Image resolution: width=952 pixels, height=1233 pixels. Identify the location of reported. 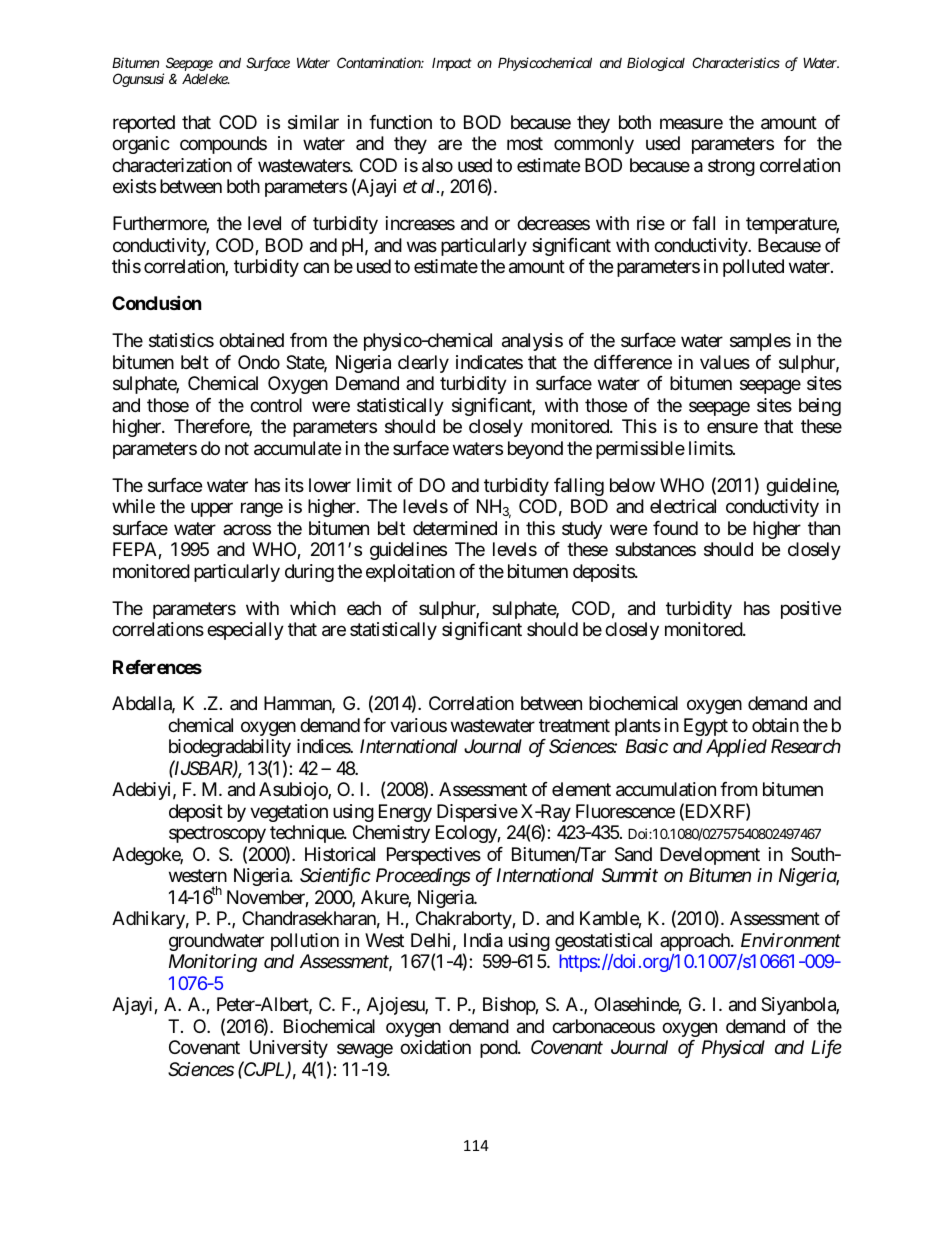
(144, 124).
